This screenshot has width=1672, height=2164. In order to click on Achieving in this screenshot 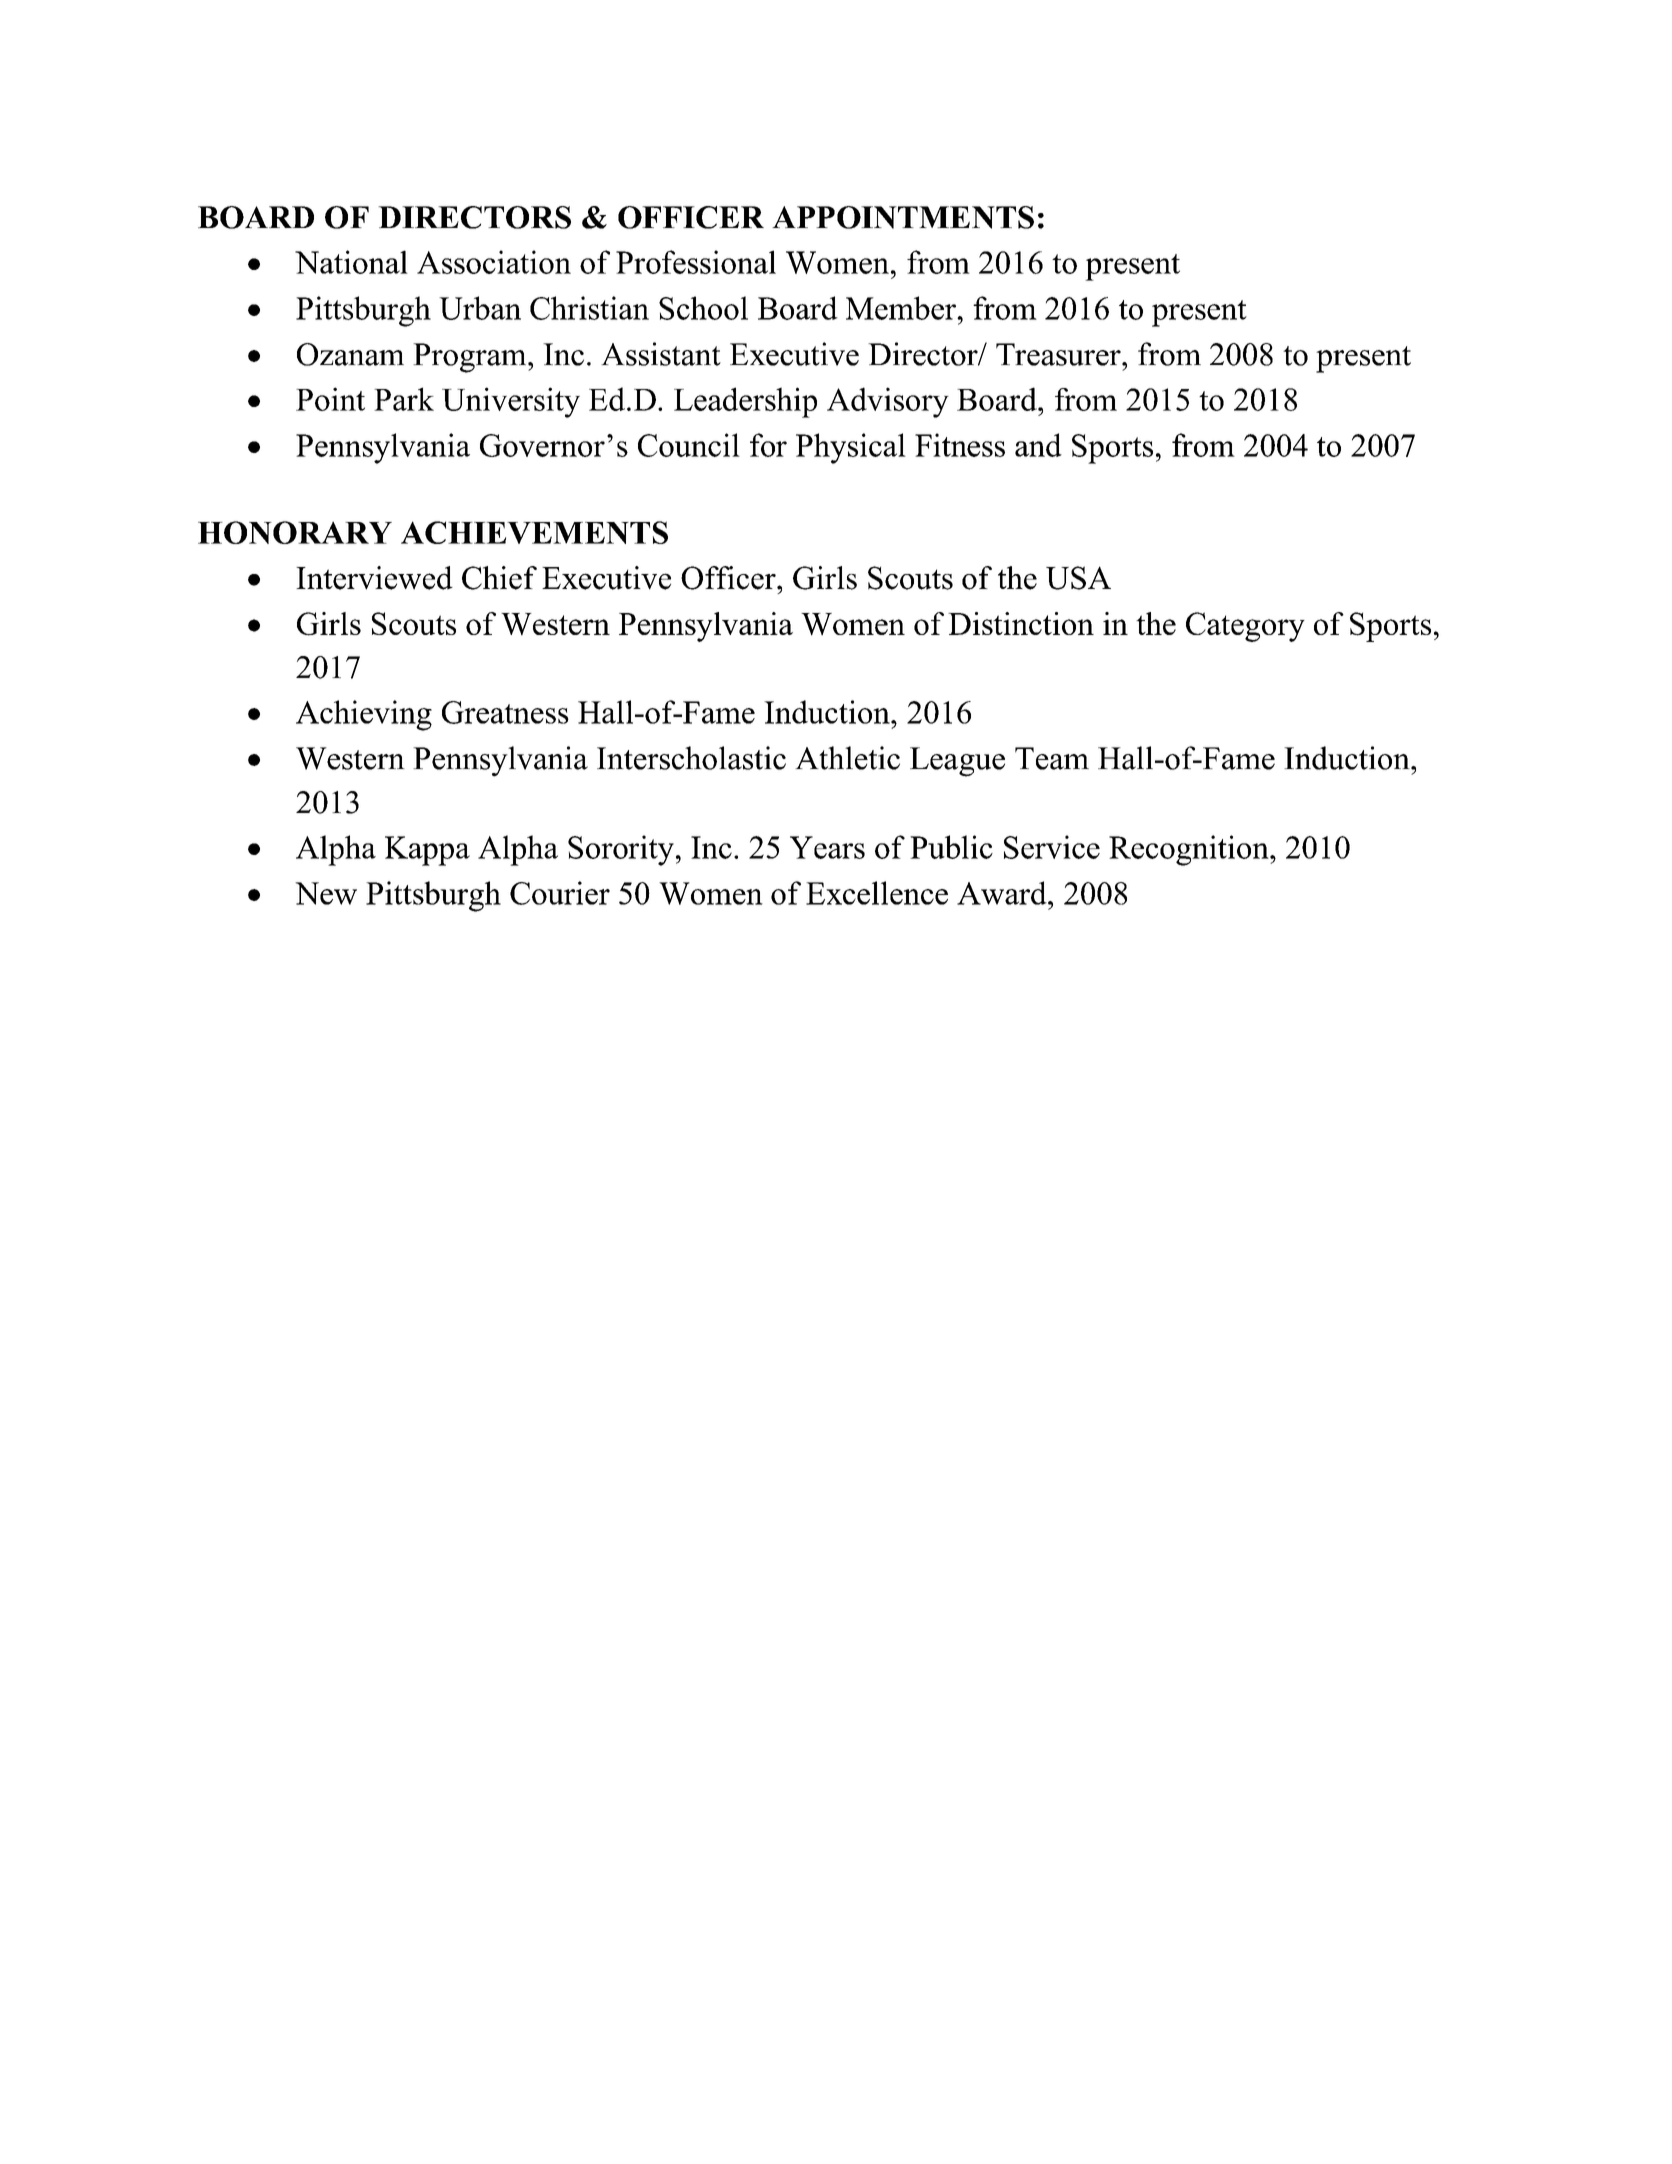, I will do `click(364, 715)`.
